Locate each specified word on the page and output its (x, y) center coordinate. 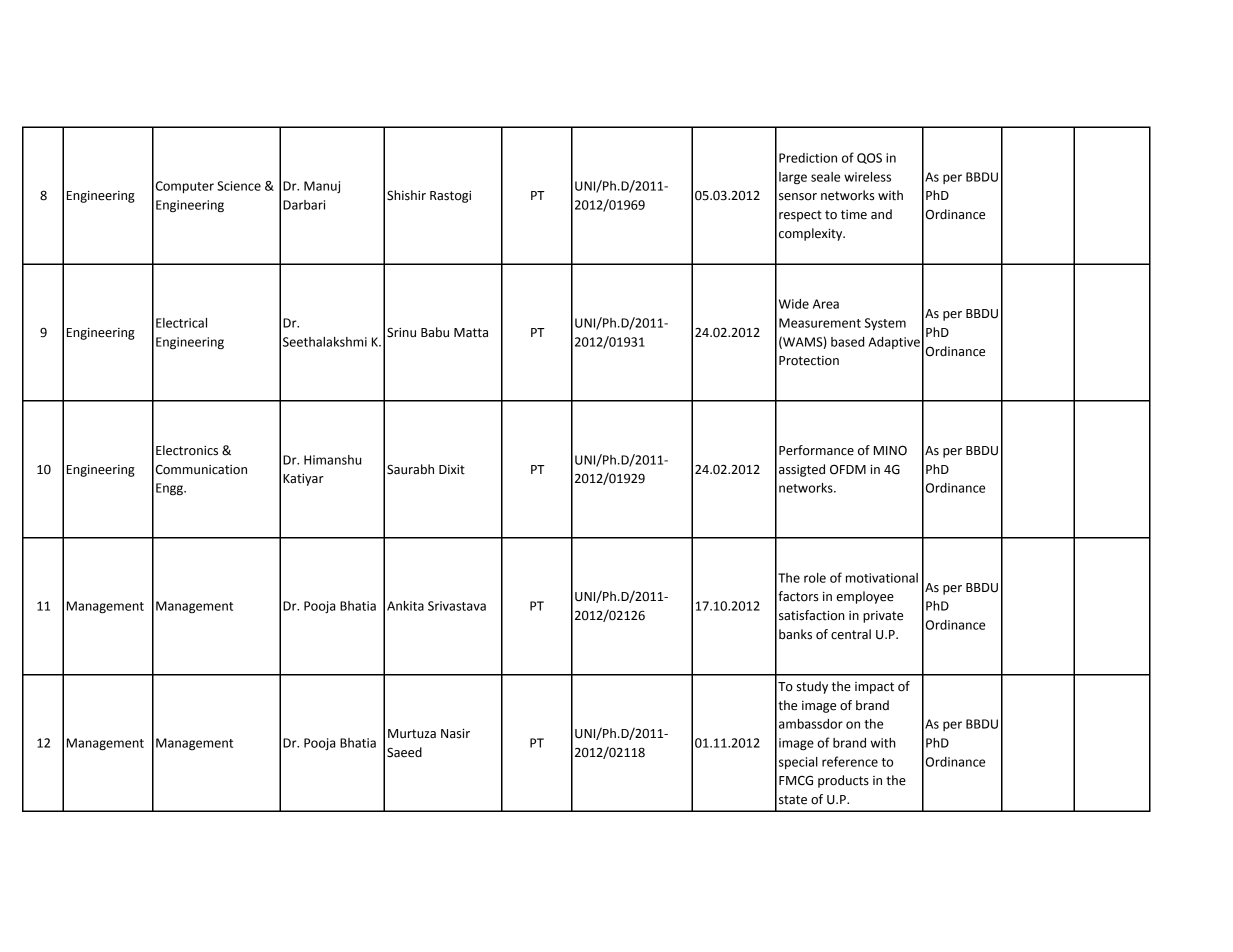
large (793, 178)
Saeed (404, 752)
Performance (816, 450)
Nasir (455, 734)
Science (239, 186)
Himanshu (332, 460)
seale (825, 177)
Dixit (452, 470)
